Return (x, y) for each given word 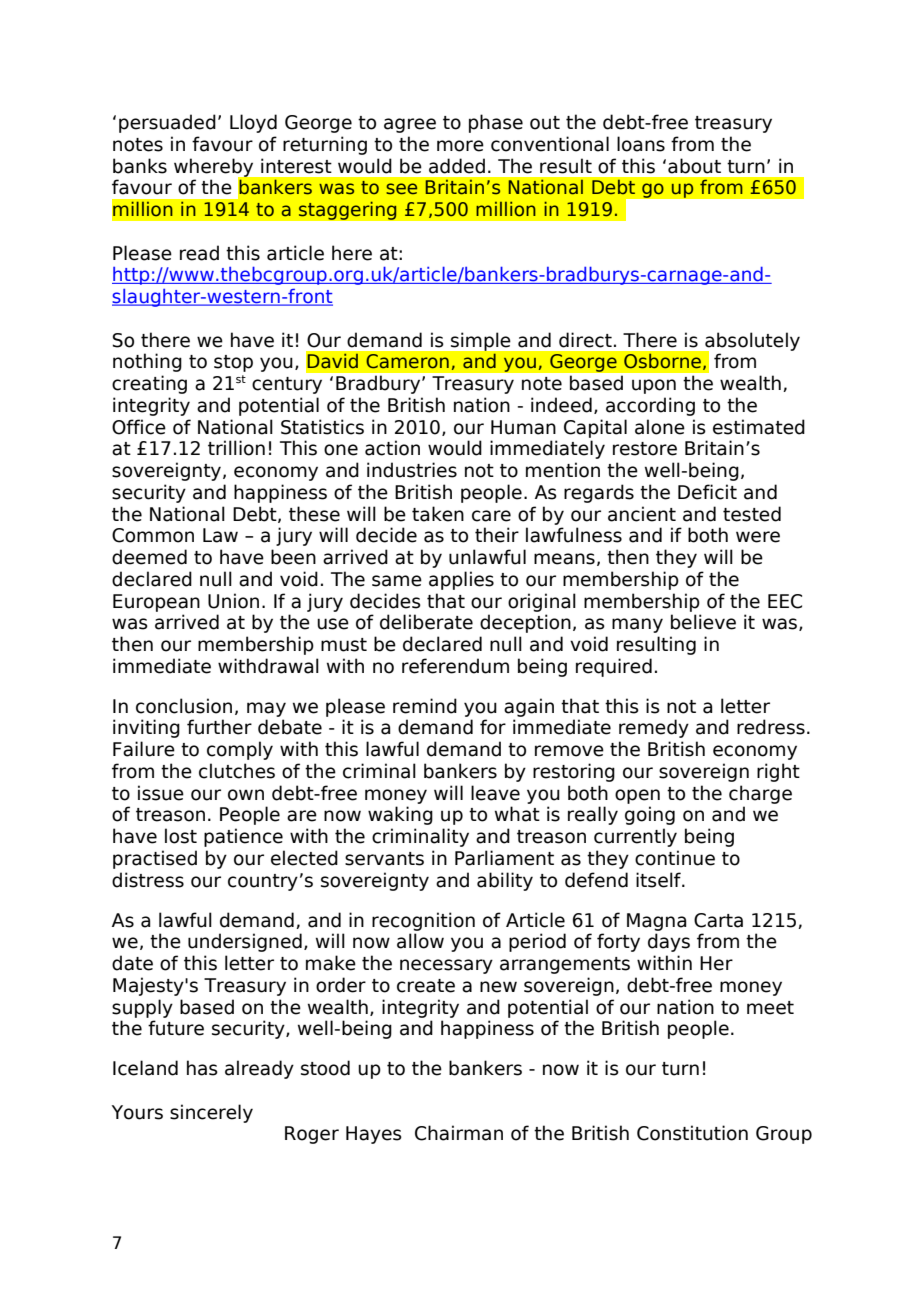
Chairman (459, 1133)
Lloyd (253, 123)
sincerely (211, 1113)
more (460, 146)
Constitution (692, 1133)
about (694, 166)
